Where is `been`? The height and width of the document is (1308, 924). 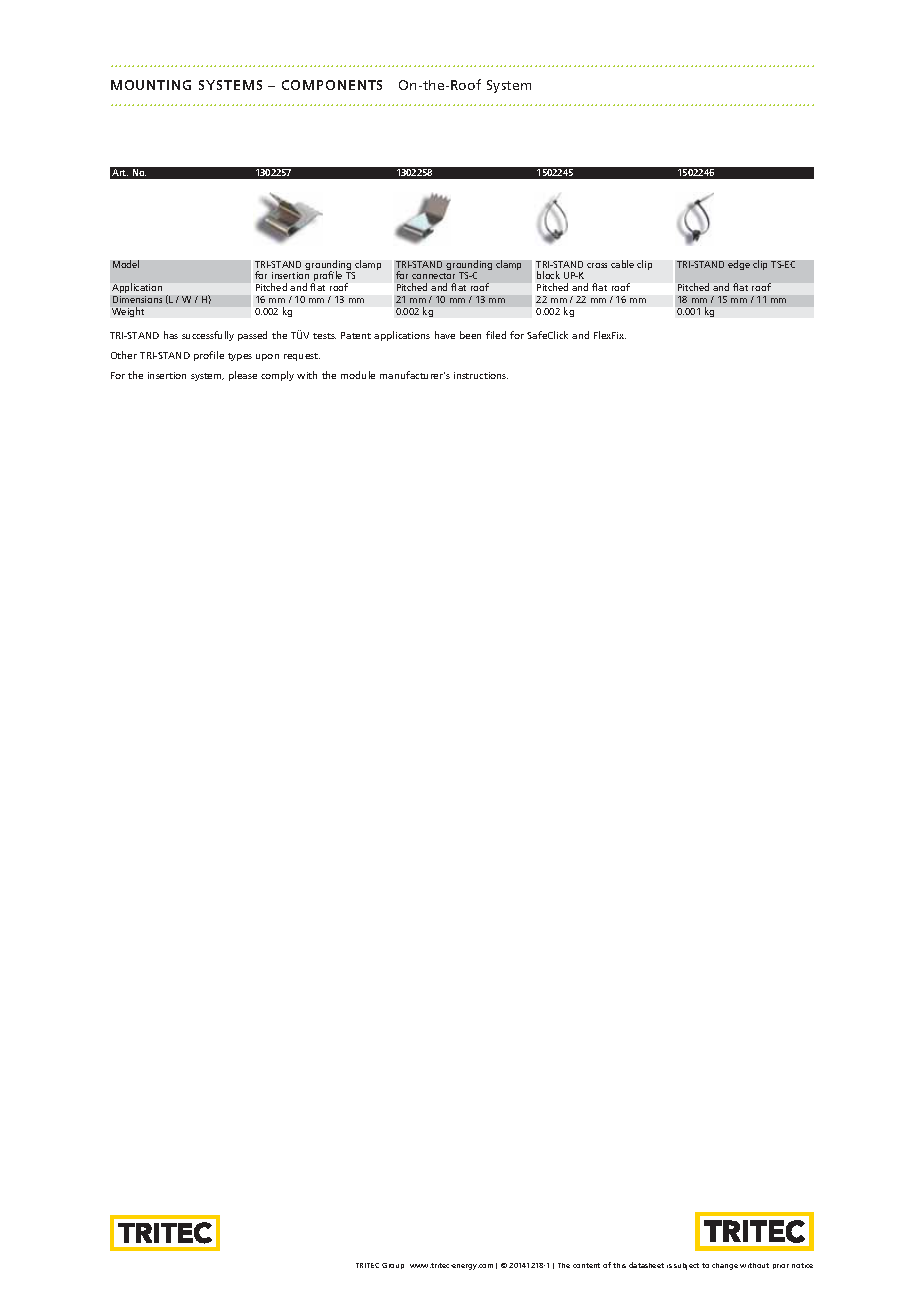 been is located at coordinates (470, 335).
